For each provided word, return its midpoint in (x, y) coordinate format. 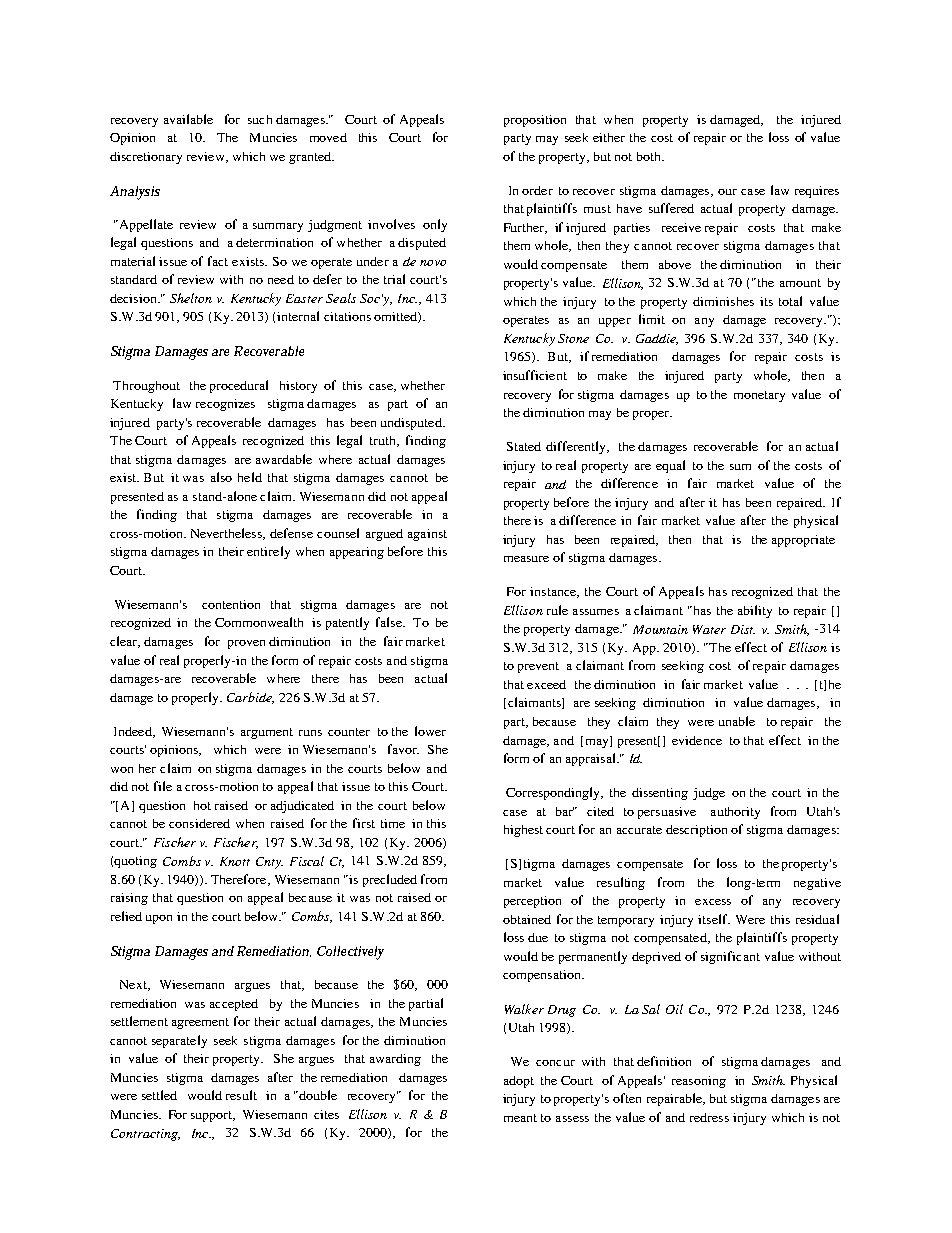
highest (523, 831)
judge (709, 794)
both (650, 156)
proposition (535, 121)
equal (670, 466)
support (213, 1116)
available (188, 119)
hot (202, 805)
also (221, 477)
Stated (524, 446)
